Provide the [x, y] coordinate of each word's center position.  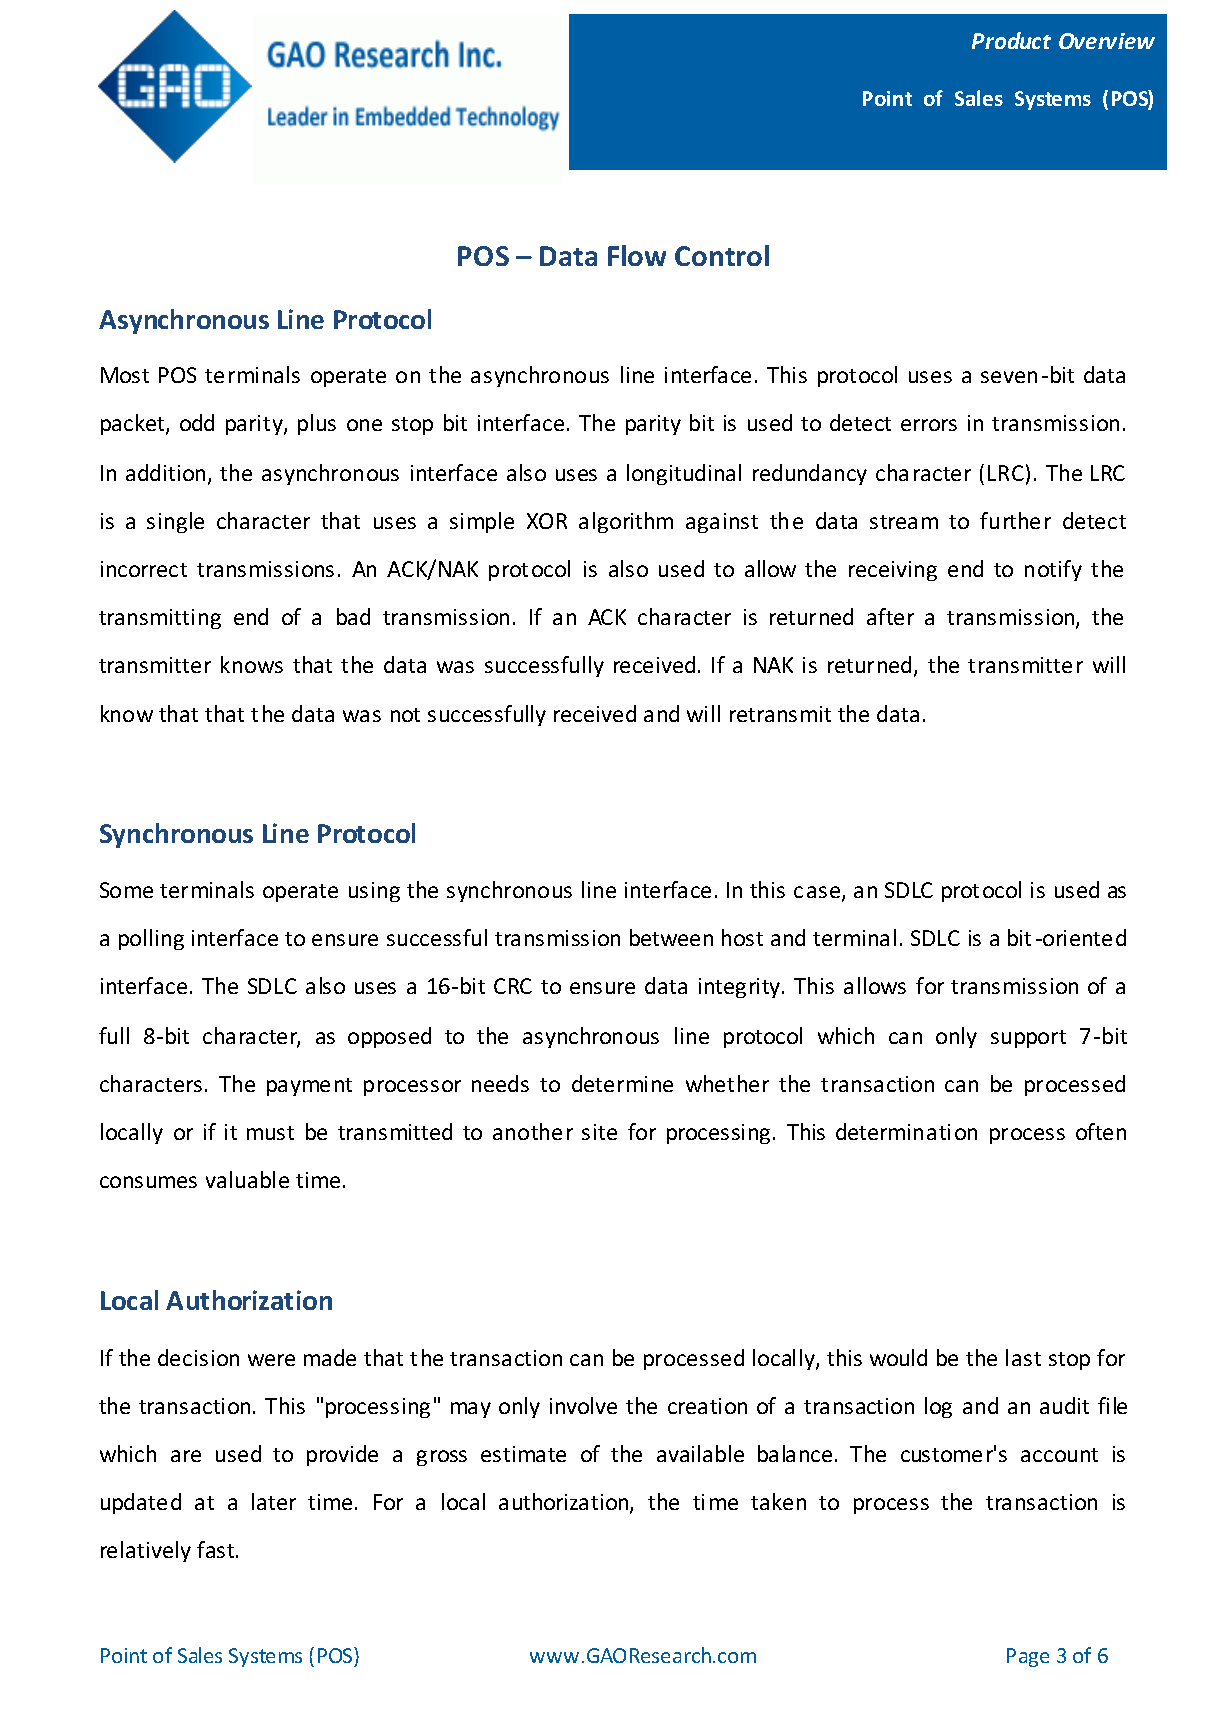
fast [217, 1549]
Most [125, 375]
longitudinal [684, 474]
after [890, 616]
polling [151, 939]
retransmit [780, 714]
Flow [637, 255]
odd [197, 422]
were [271, 1360]
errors [929, 425]
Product [1011, 40]
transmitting [160, 619]
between [671, 937]
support [1028, 1039]
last [1023, 1357]
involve [583, 1405]
